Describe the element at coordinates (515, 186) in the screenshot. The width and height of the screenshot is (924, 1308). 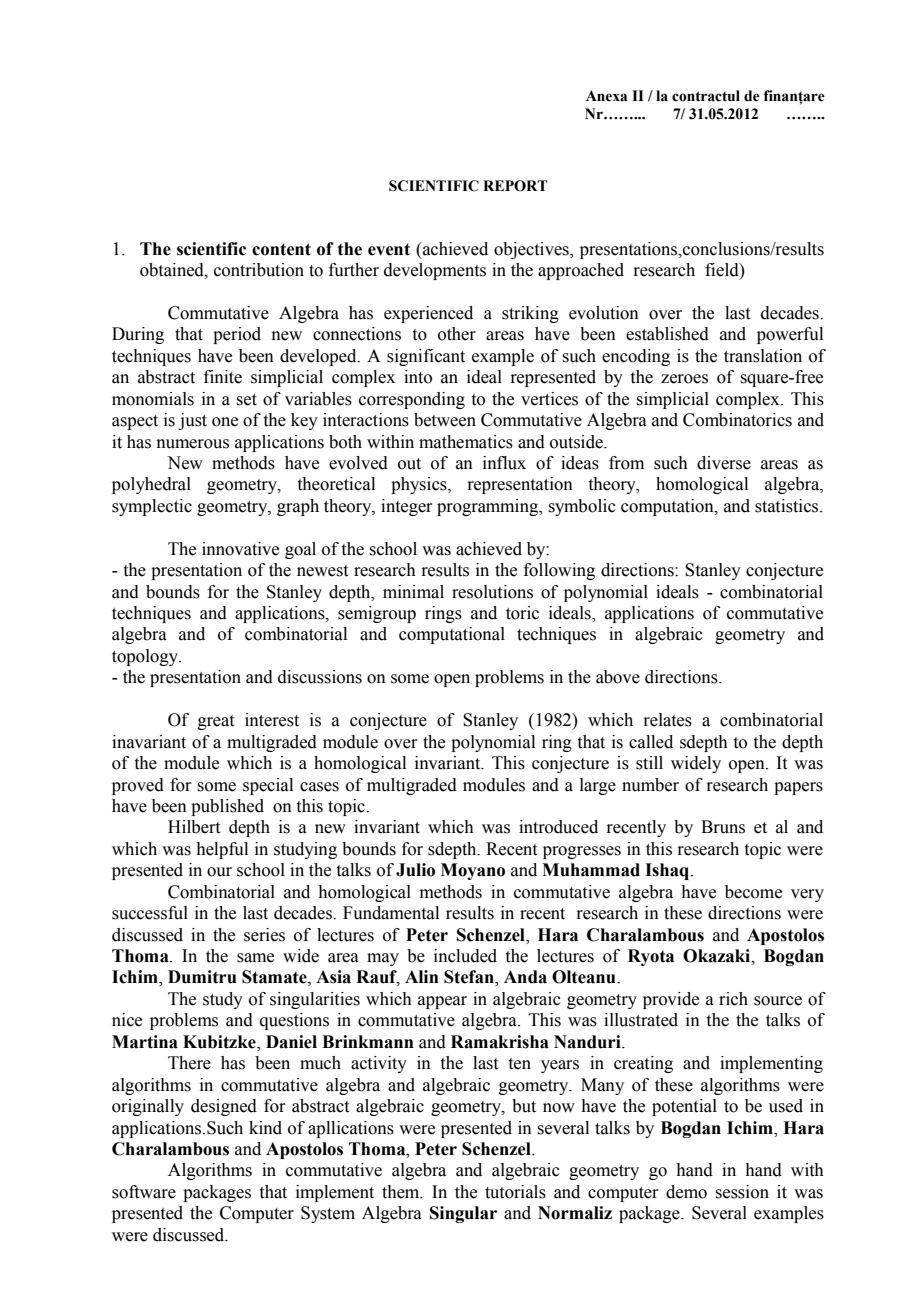
I see `REPORT` at that location.
